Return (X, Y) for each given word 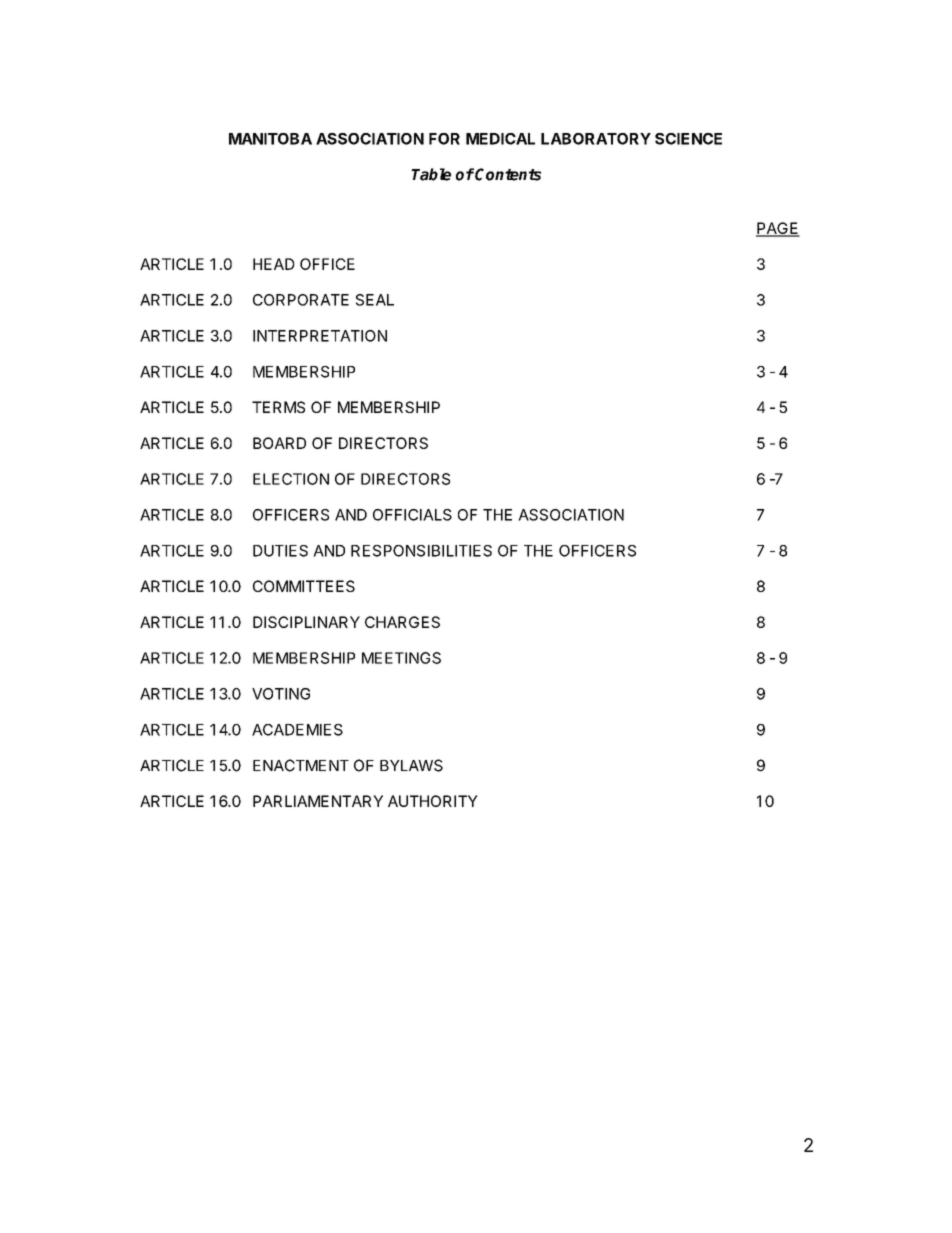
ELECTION (291, 479)
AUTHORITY (433, 801)
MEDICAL (500, 139)
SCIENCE (688, 139)
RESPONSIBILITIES (421, 551)
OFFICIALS (412, 515)
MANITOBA (270, 139)
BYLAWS (411, 765)
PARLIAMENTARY (318, 801)
